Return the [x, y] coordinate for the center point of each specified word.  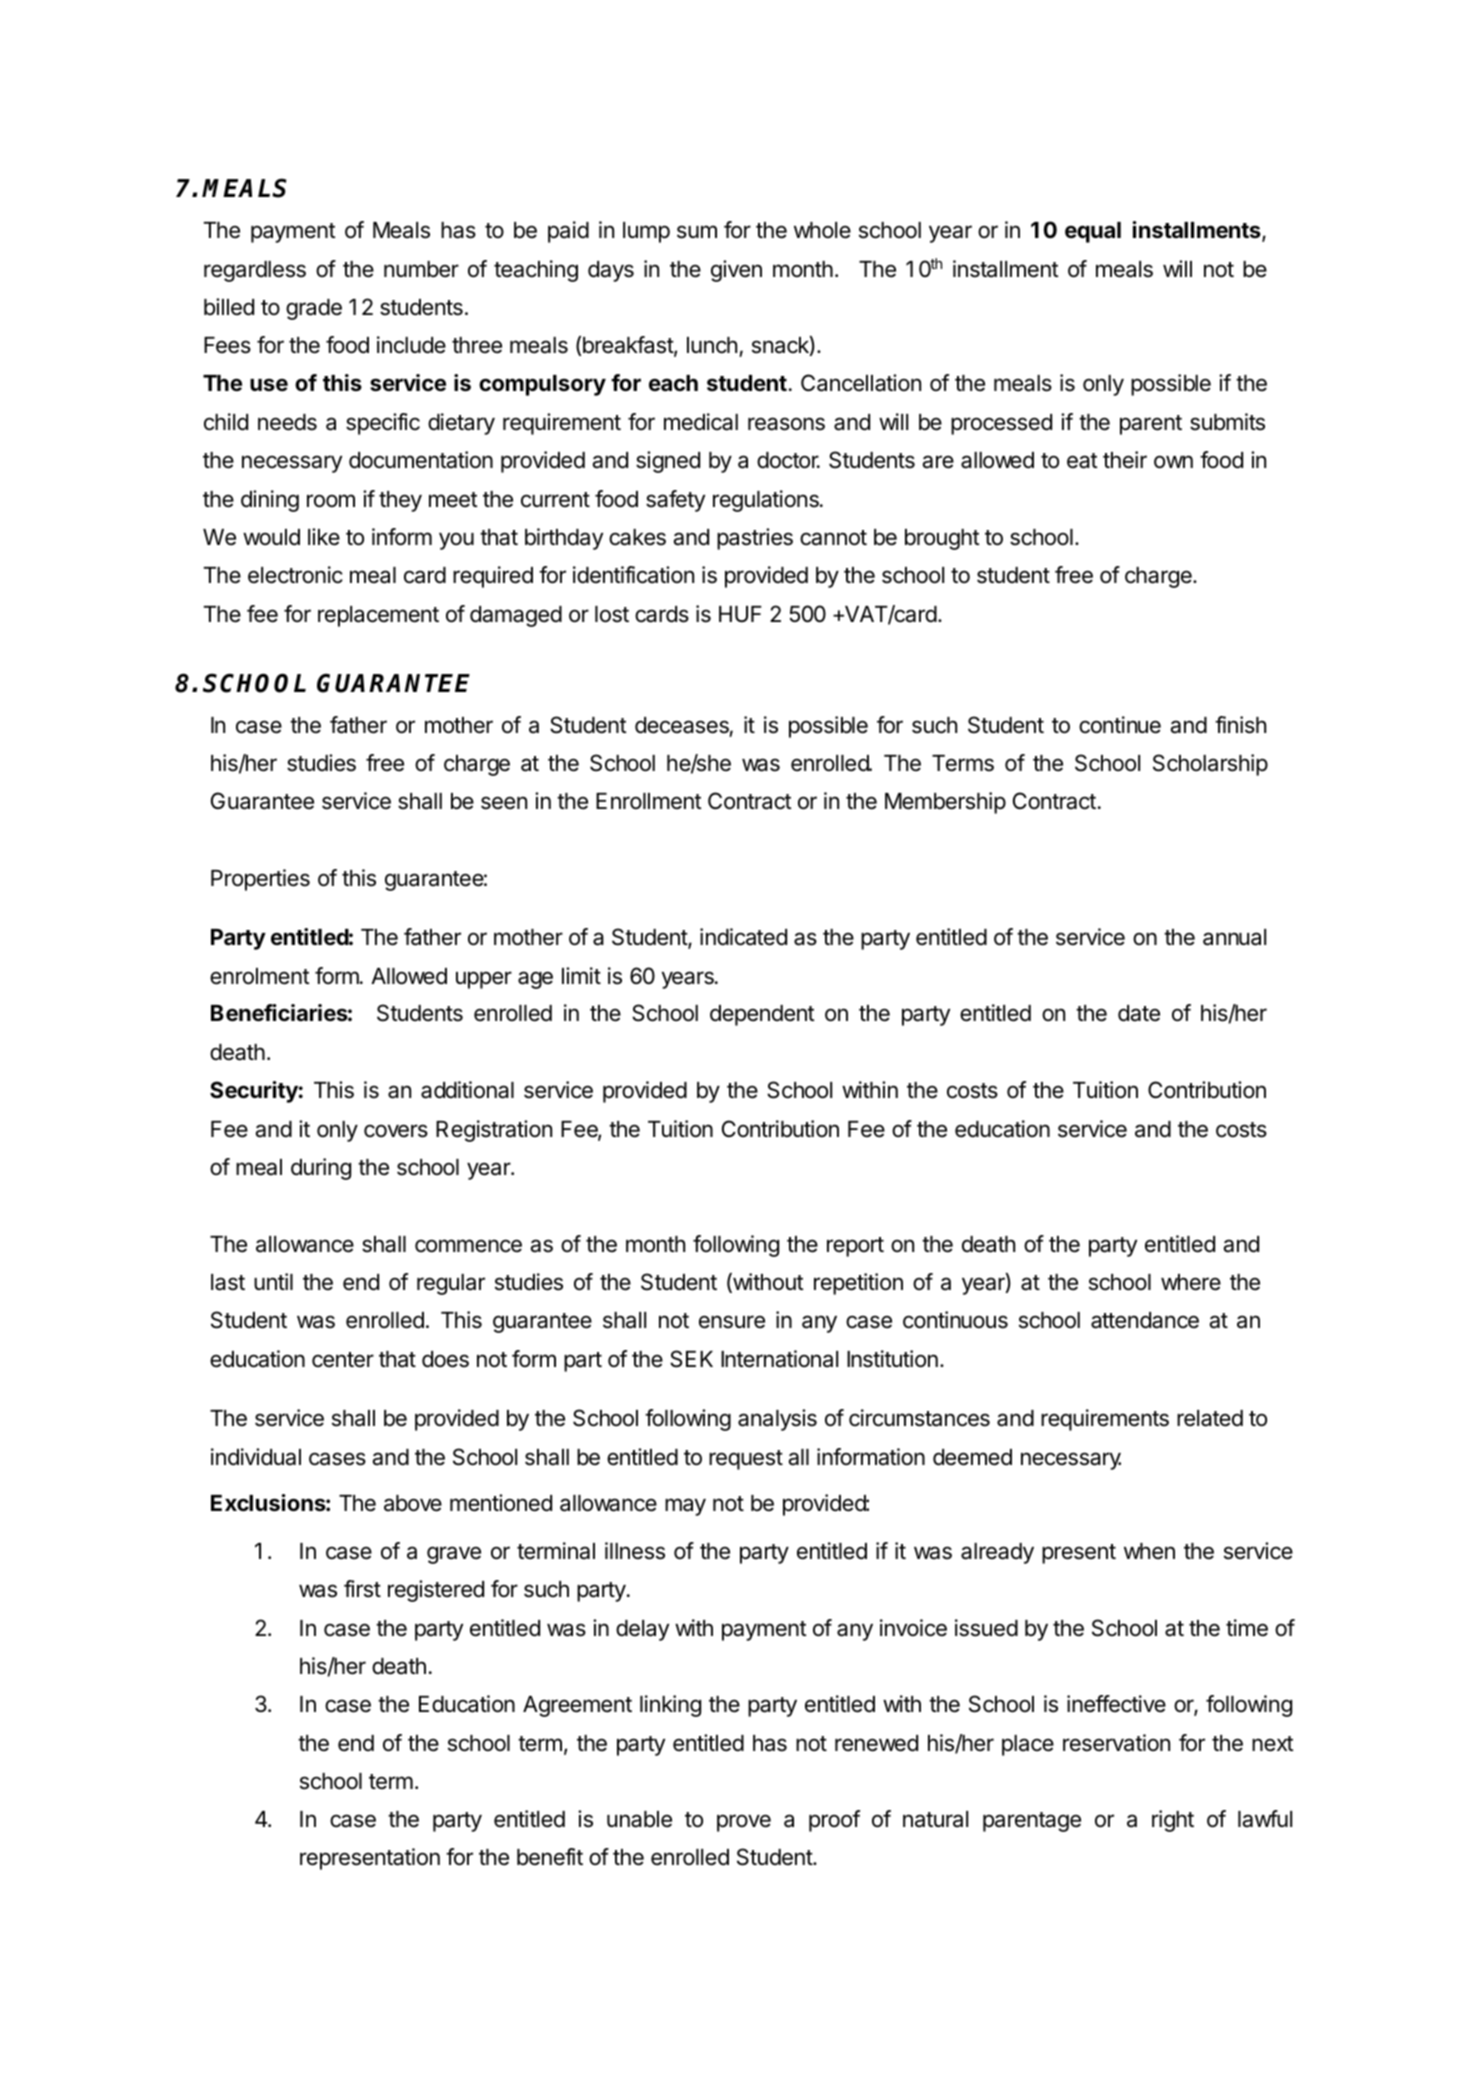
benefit [550, 1857]
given [736, 271]
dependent [762, 1015]
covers [396, 1131]
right [1173, 1821]
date [1139, 1013]
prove [744, 1823]
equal [1093, 232]
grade [314, 309]
